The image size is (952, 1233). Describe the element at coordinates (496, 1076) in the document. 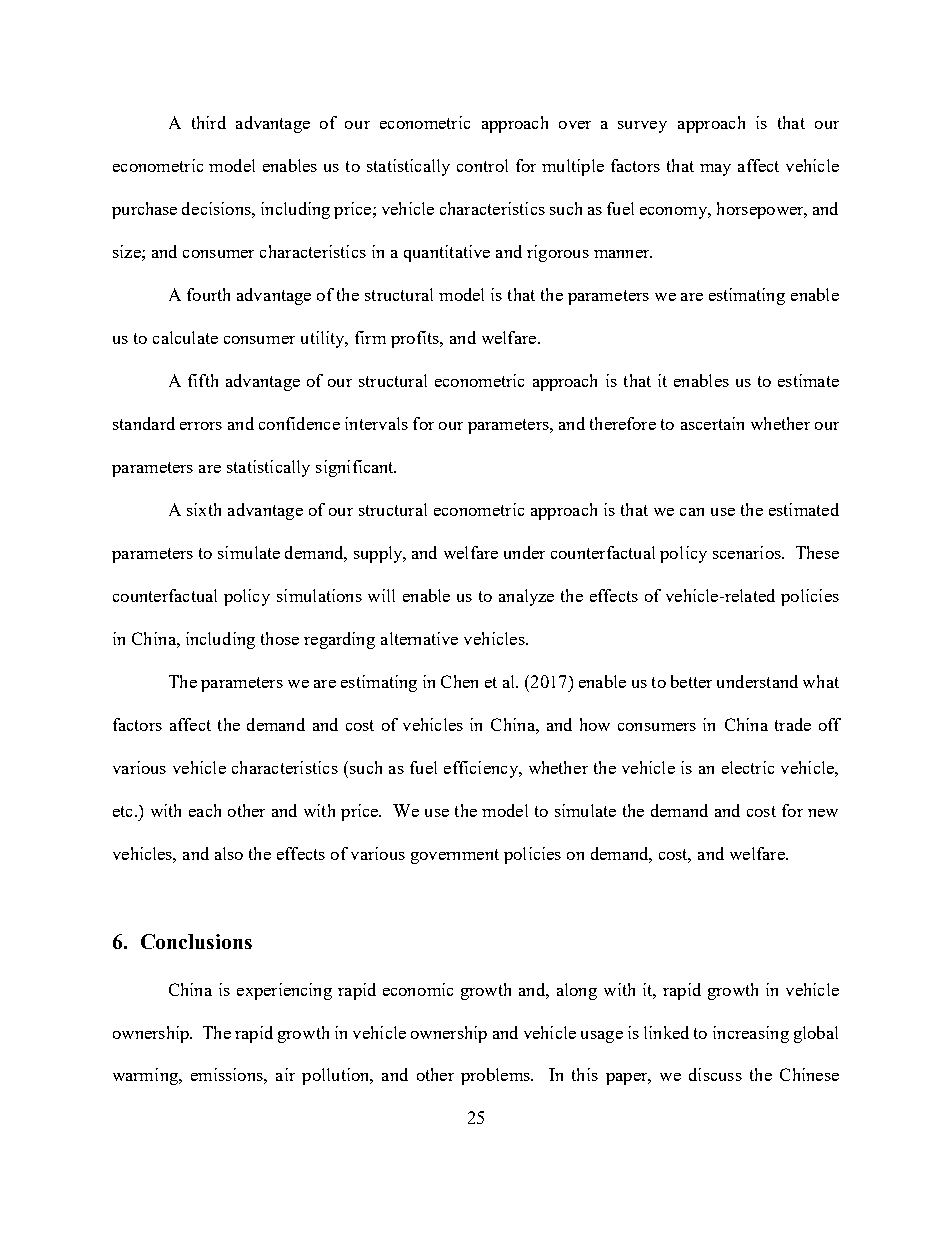

I see `problems` at that location.
